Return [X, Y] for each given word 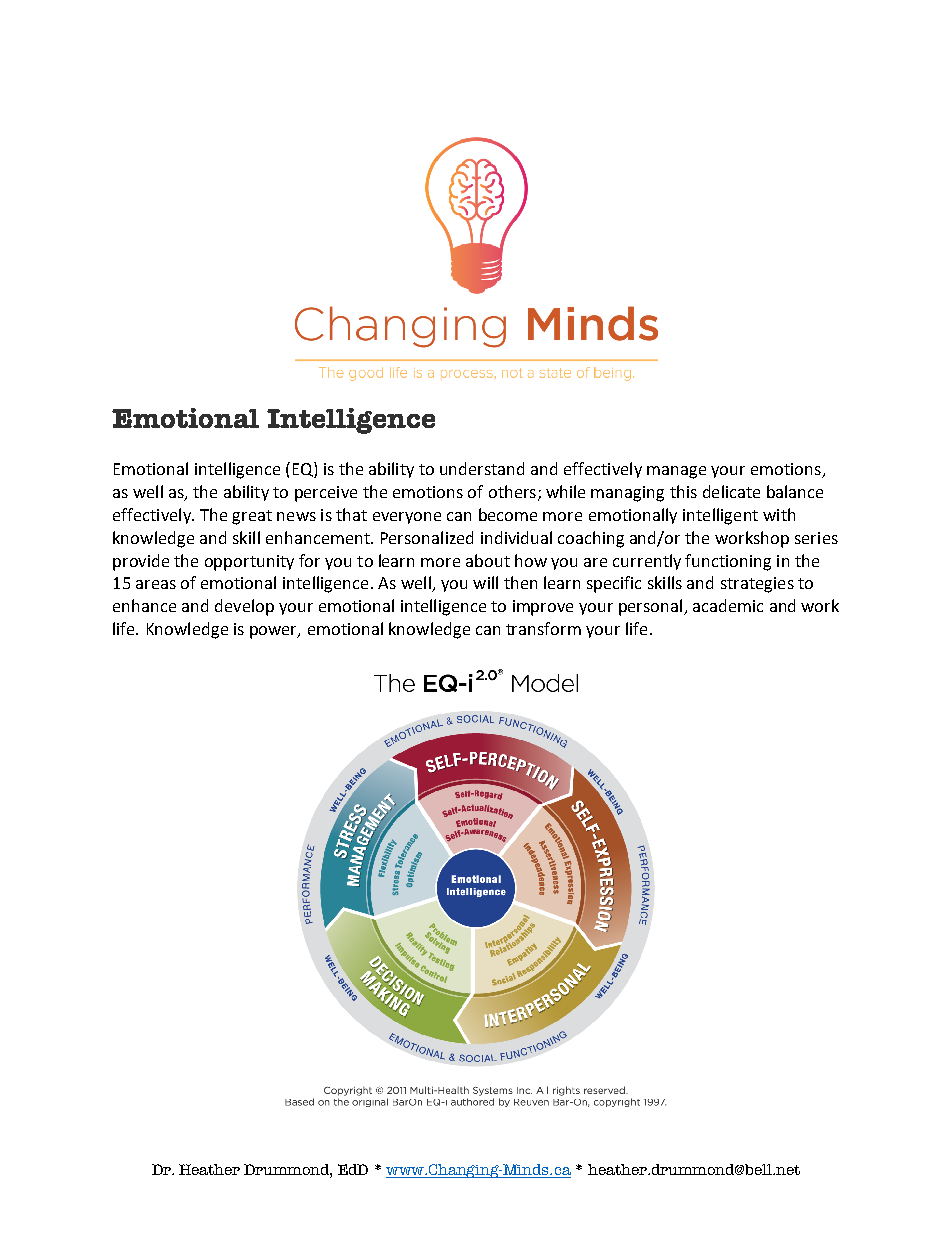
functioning [728, 562]
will [485, 582]
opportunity [249, 563]
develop [244, 607]
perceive [326, 494]
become [508, 514]
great [252, 517]
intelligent [720, 516]
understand [482, 468]
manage [676, 472]
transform [543, 628]
